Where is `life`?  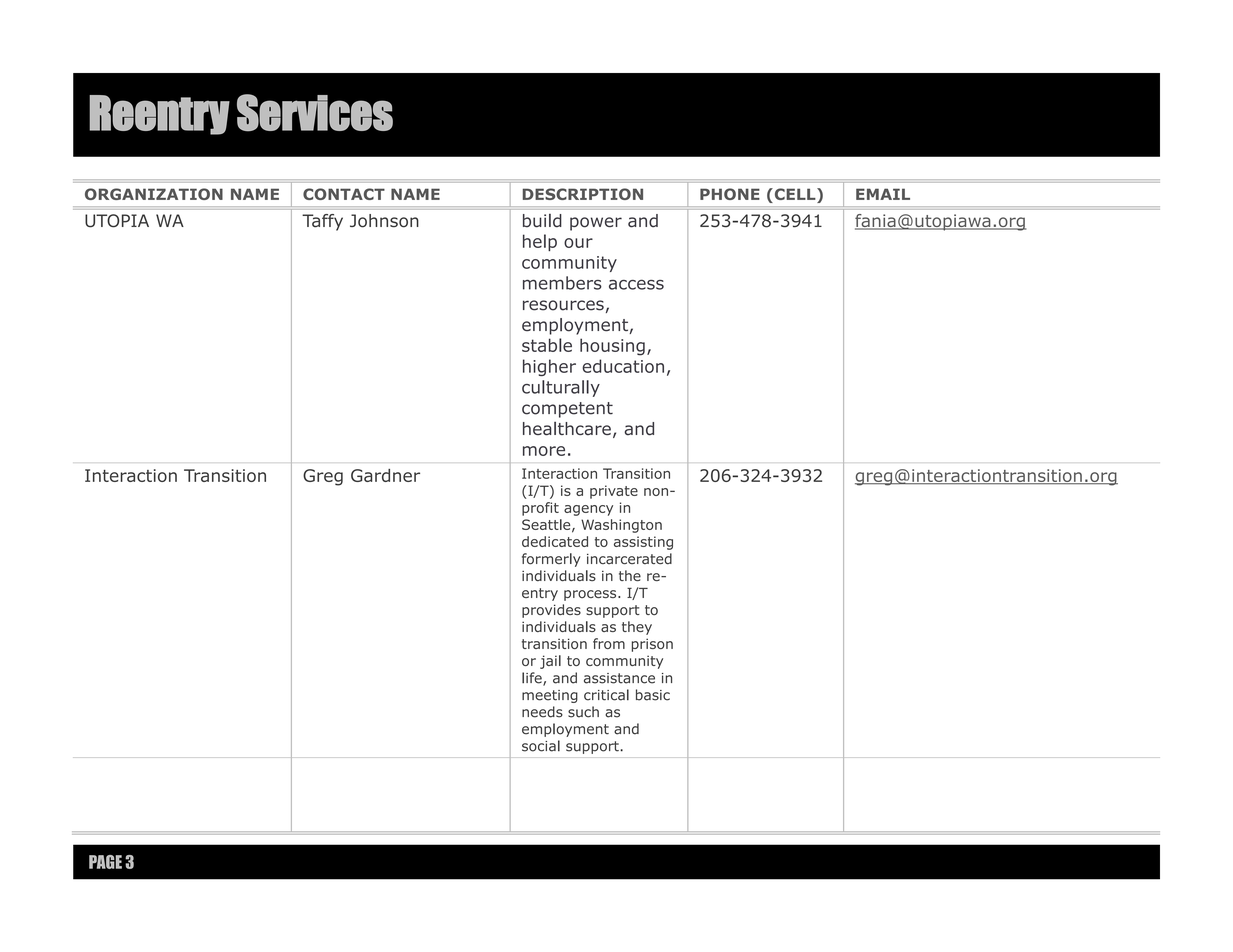 life is located at coordinates (533, 679).
